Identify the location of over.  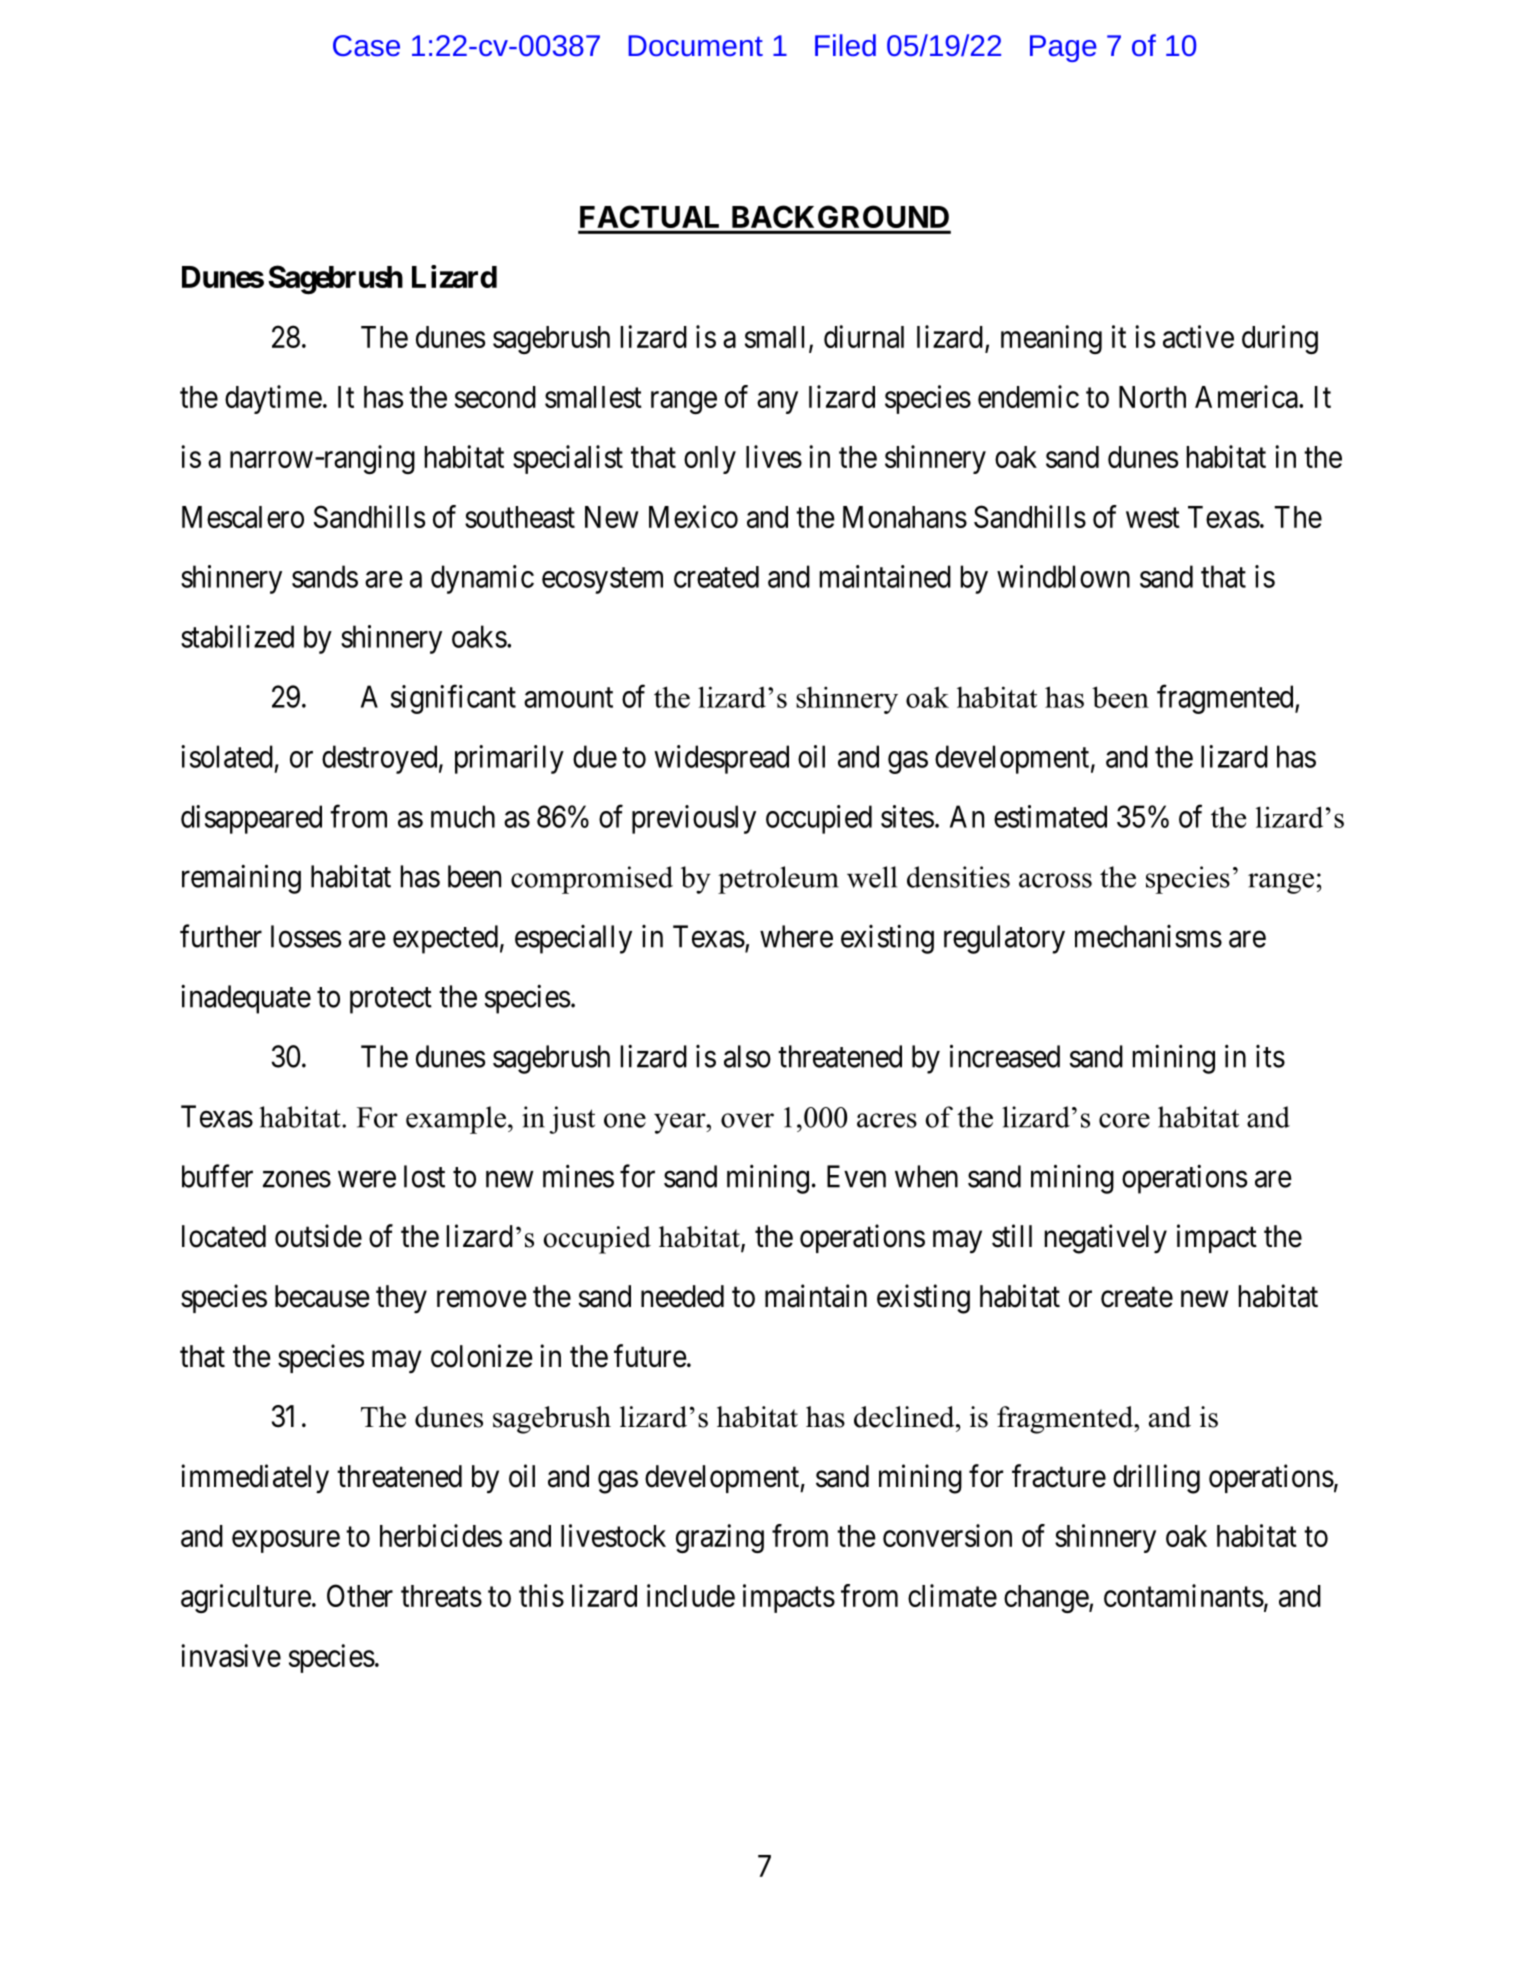
(747, 1120).
